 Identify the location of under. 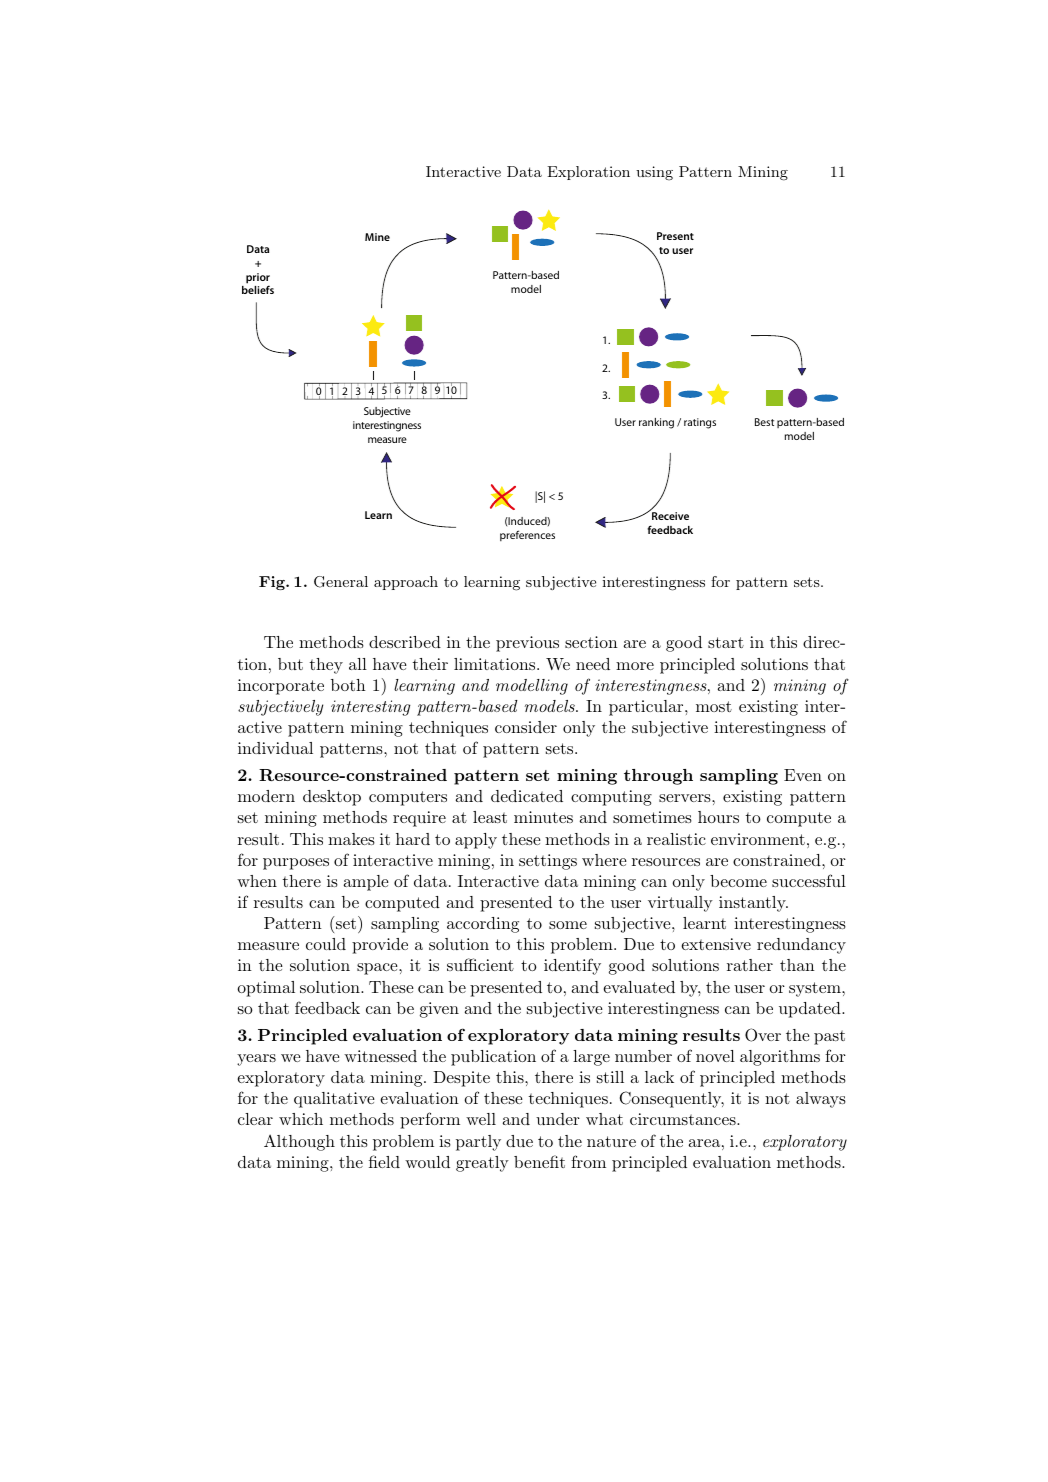
(558, 1119).
